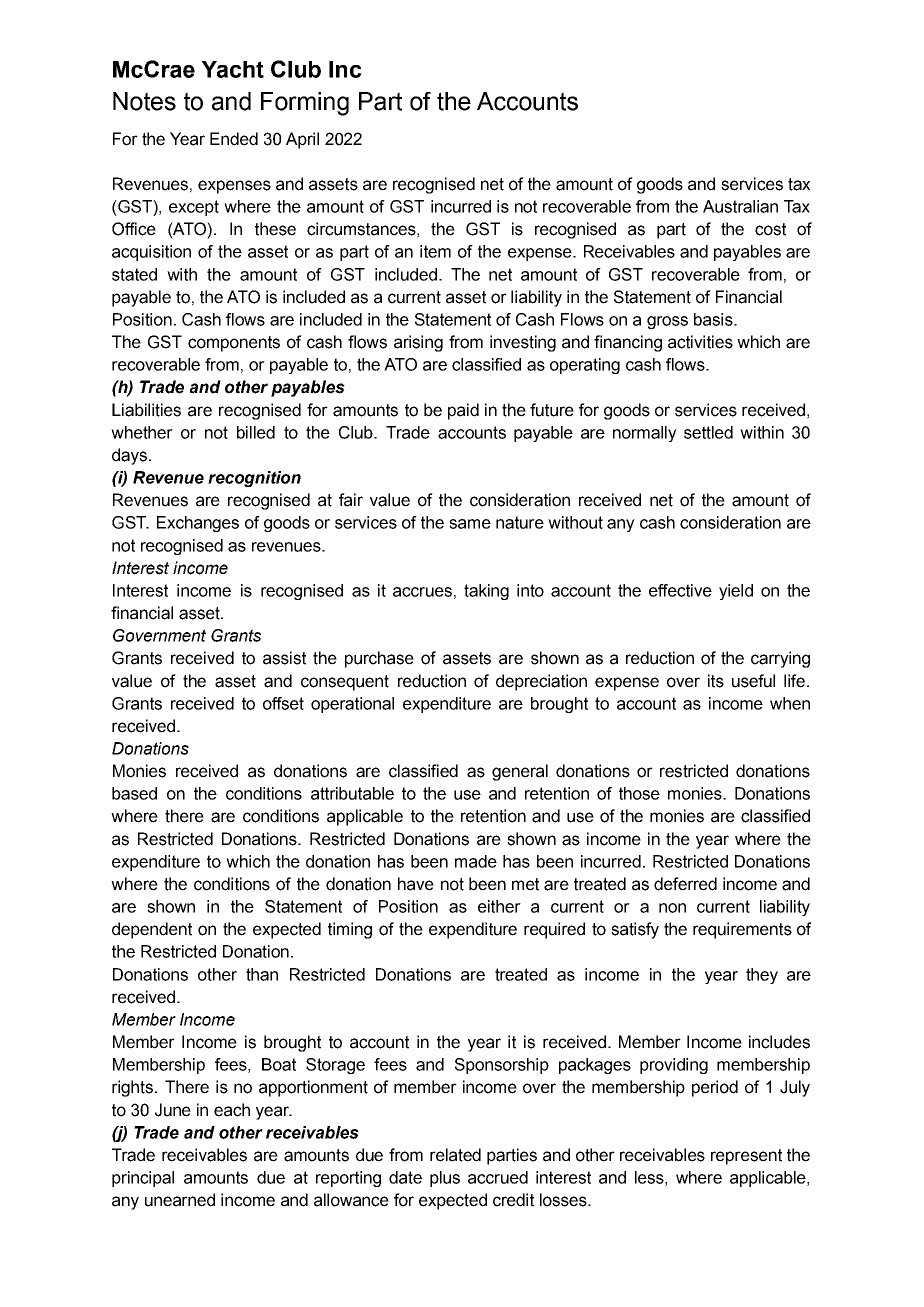  Describe the element at coordinates (305, 104) in the screenshot. I see `Forming` at that location.
